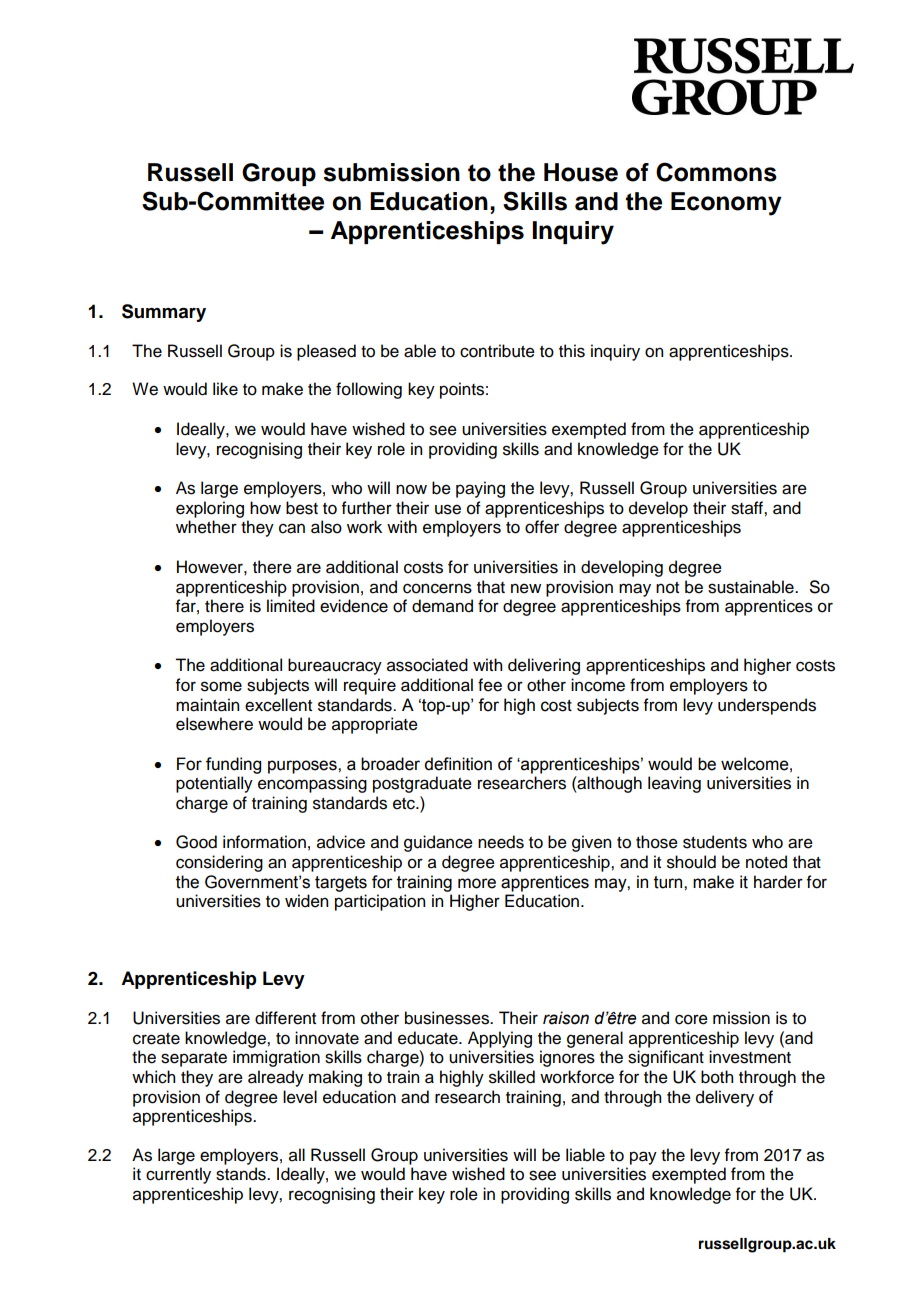  What do you see at coordinates (164, 313) in the screenshot?
I see `Summary` at bounding box center [164, 313].
